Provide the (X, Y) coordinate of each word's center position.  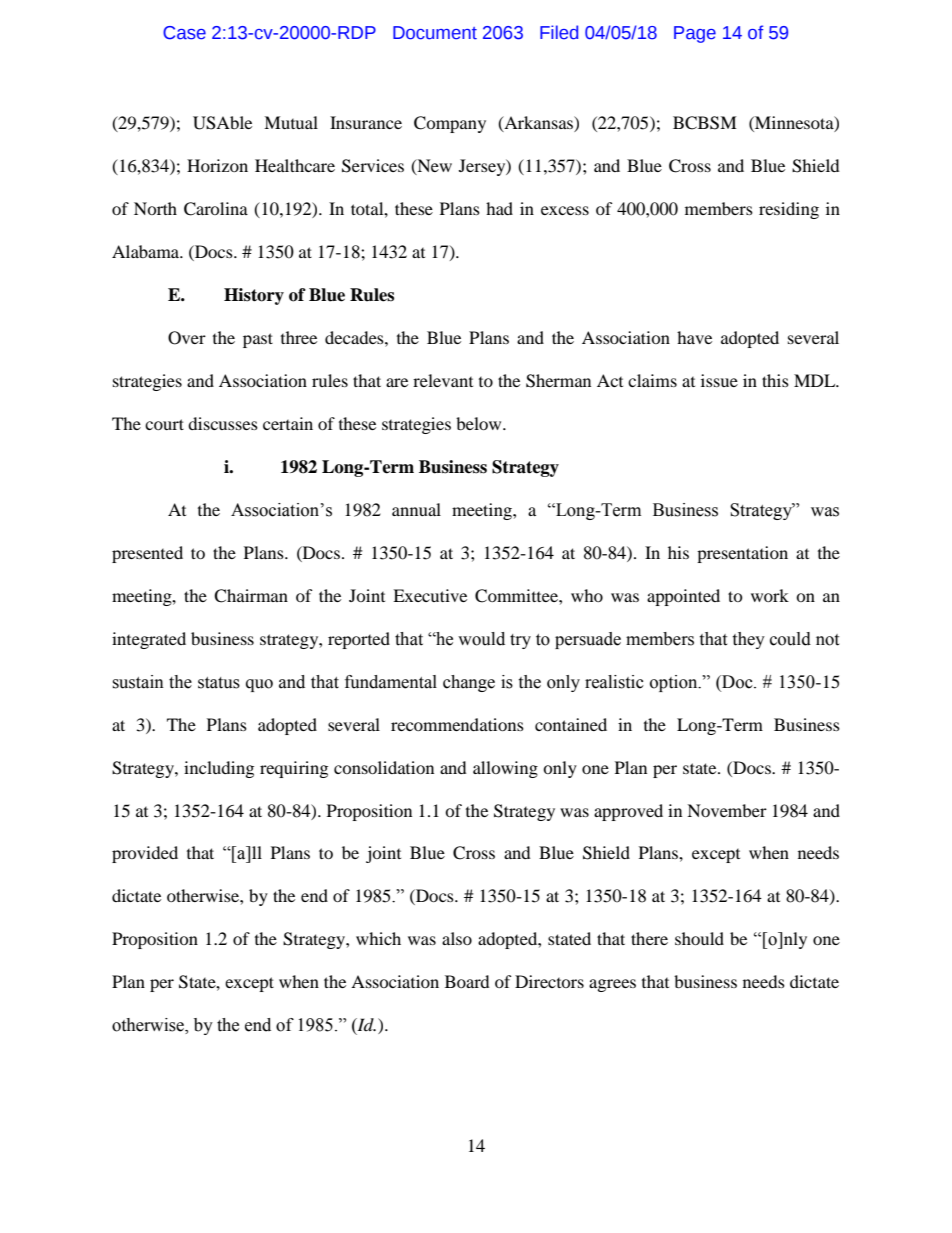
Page (695, 34)
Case (184, 33)
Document (435, 33)
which (378, 938)
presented (147, 554)
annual (416, 509)
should (699, 938)
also (457, 938)
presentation (742, 554)
